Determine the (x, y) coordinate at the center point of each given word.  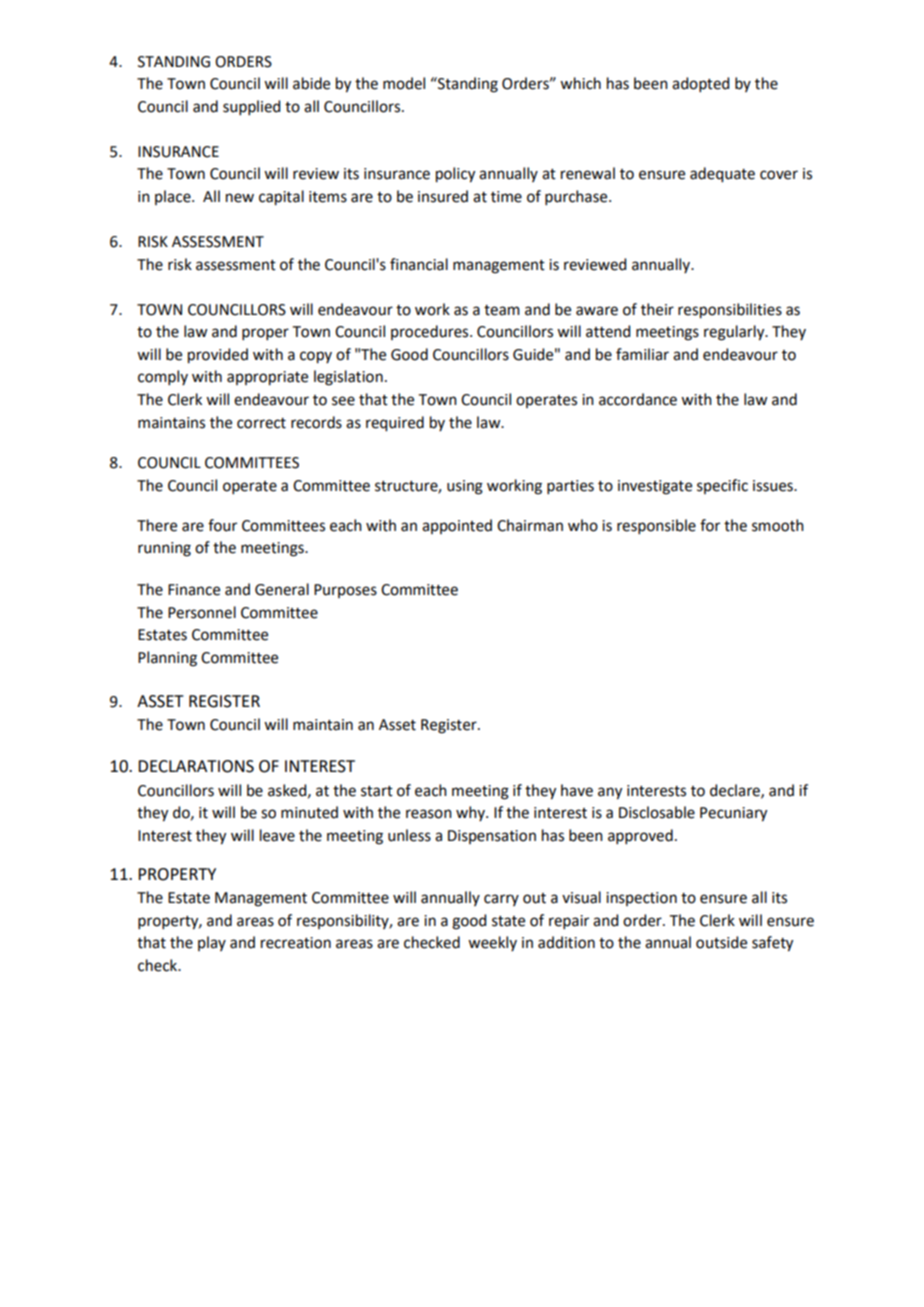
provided (218, 356)
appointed (457, 526)
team (502, 310)
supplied (251, 107)
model (404, 83)
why (471, 813)
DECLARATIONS (196, 766)
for (710, 525)
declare (736, 791)
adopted (700, 84)
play (212, 943)
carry (501, 900)
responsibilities (730, 311)
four (222, 525)
